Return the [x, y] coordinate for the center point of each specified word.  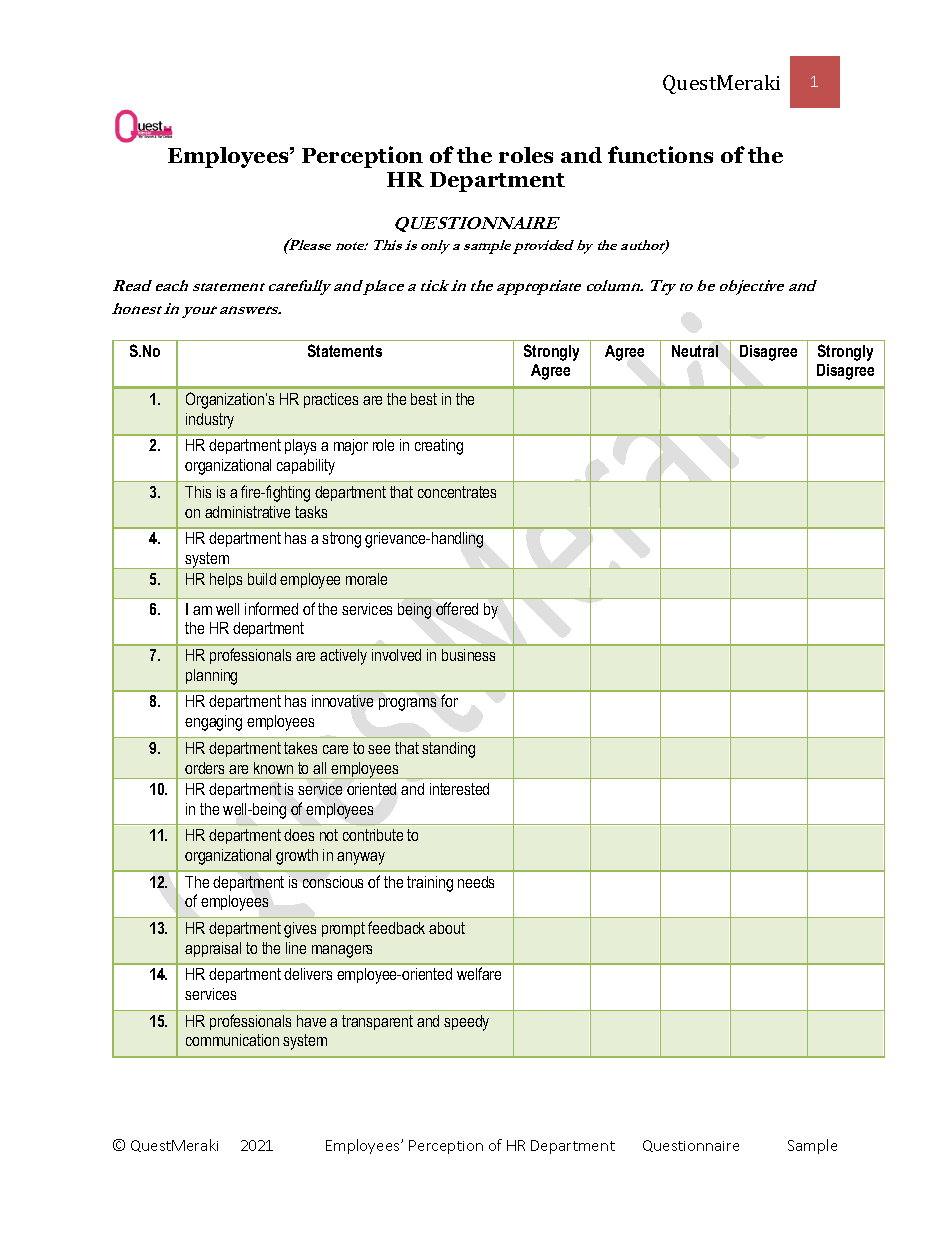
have [311, 1021]
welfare [479, 973]
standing [448, 750]
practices [331, 400]
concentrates [457, 492]
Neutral [695, 351]
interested [459, 789]
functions [660, 154]
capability [306, 467]
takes [300, 748]
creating [439, 447]
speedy [466, 1023]
